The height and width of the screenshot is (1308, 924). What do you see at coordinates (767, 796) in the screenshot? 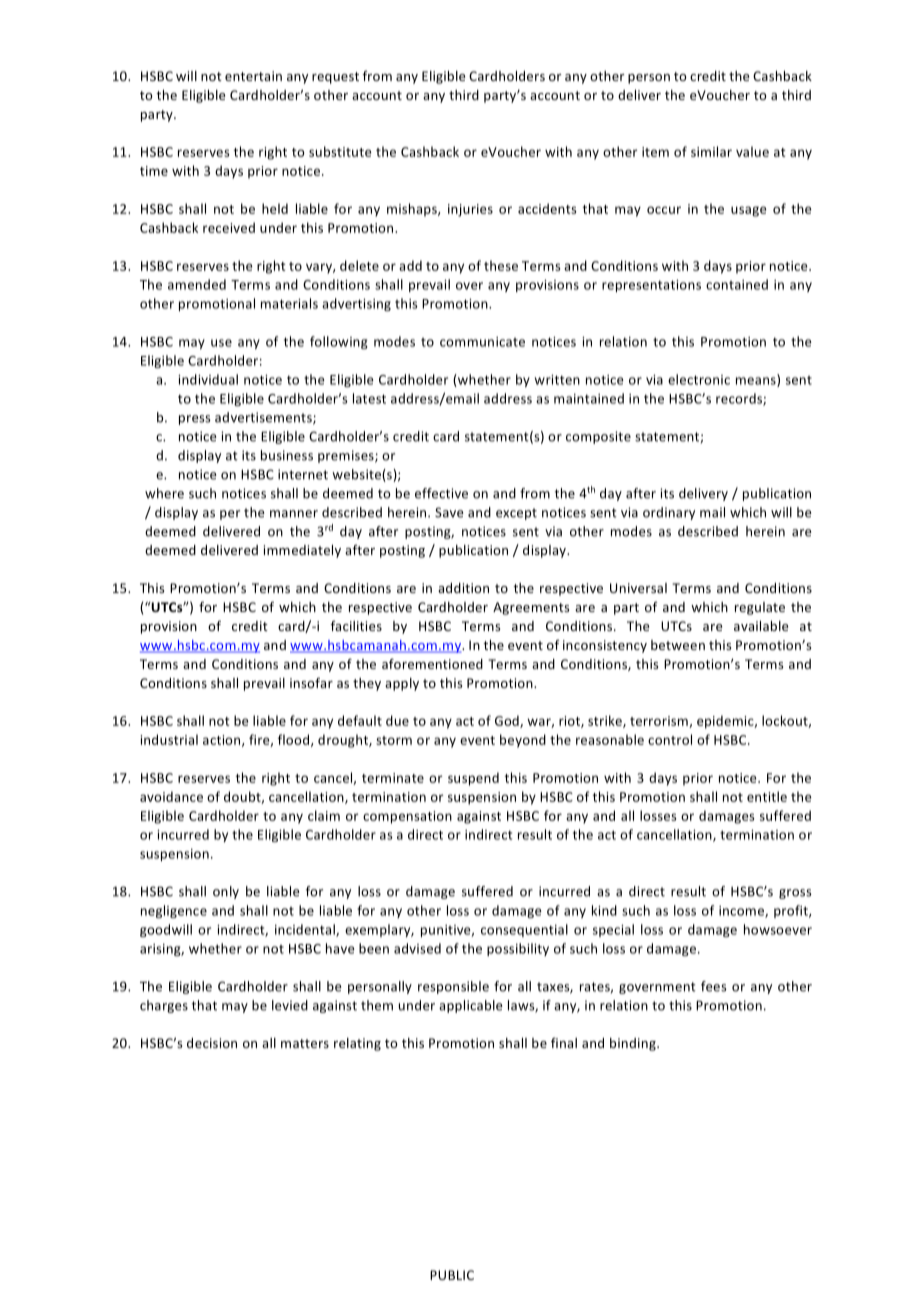
I see `entitle` at bounding box center [767, 796].
